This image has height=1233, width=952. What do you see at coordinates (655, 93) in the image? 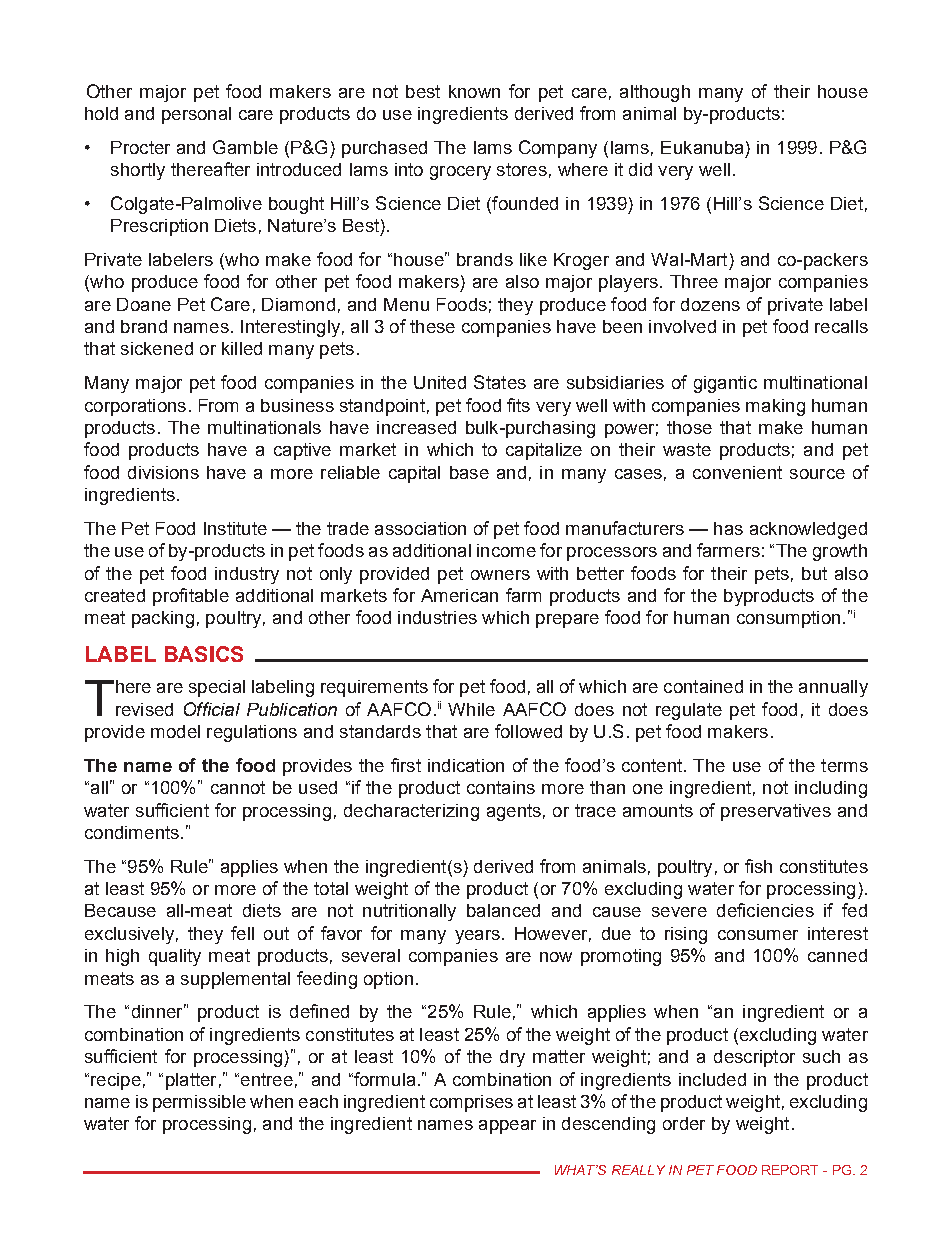
I see `although` at bounding box center [655, 93].
